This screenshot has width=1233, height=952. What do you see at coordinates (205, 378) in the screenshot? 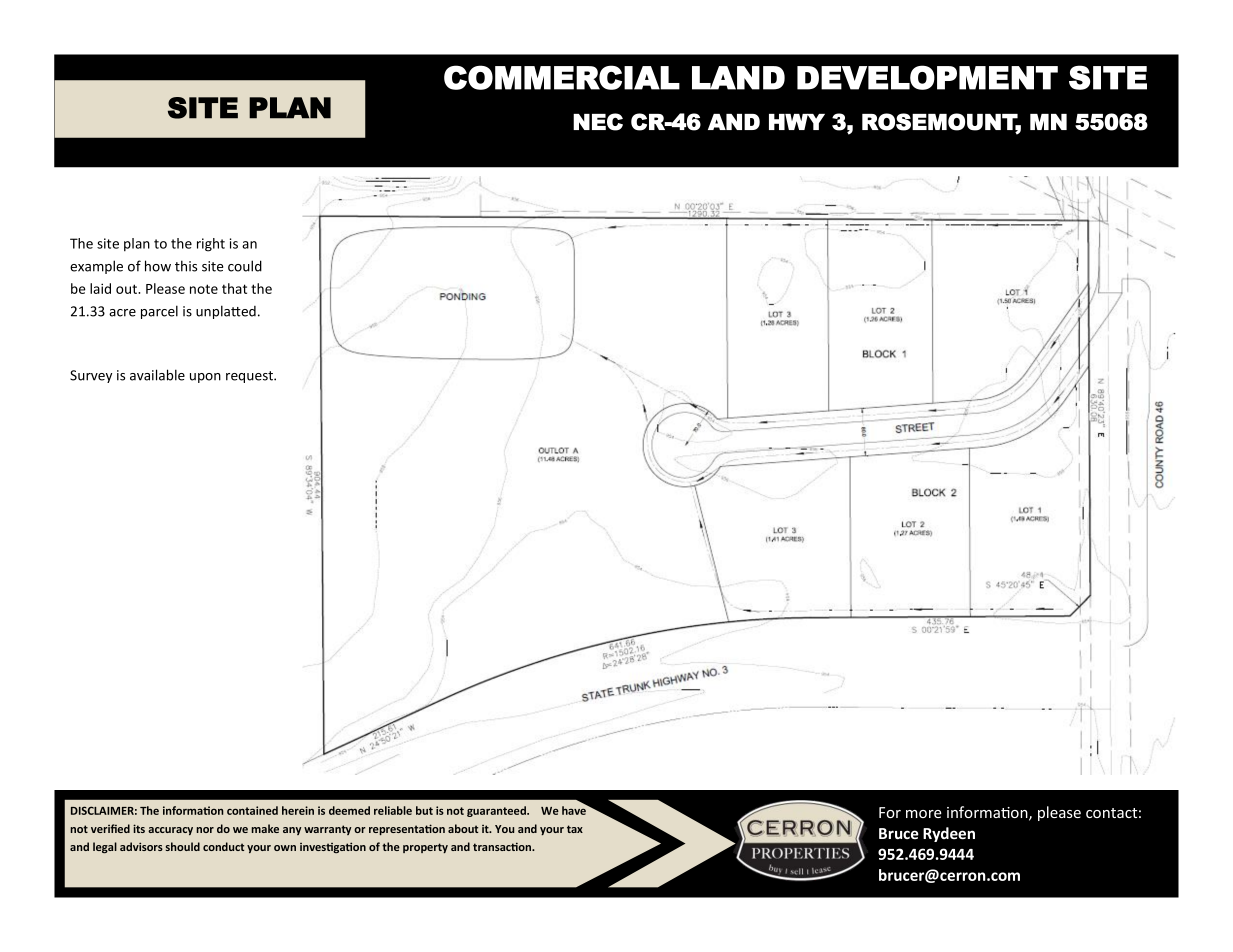
I see `upon` at bounding box center [205, 378].
